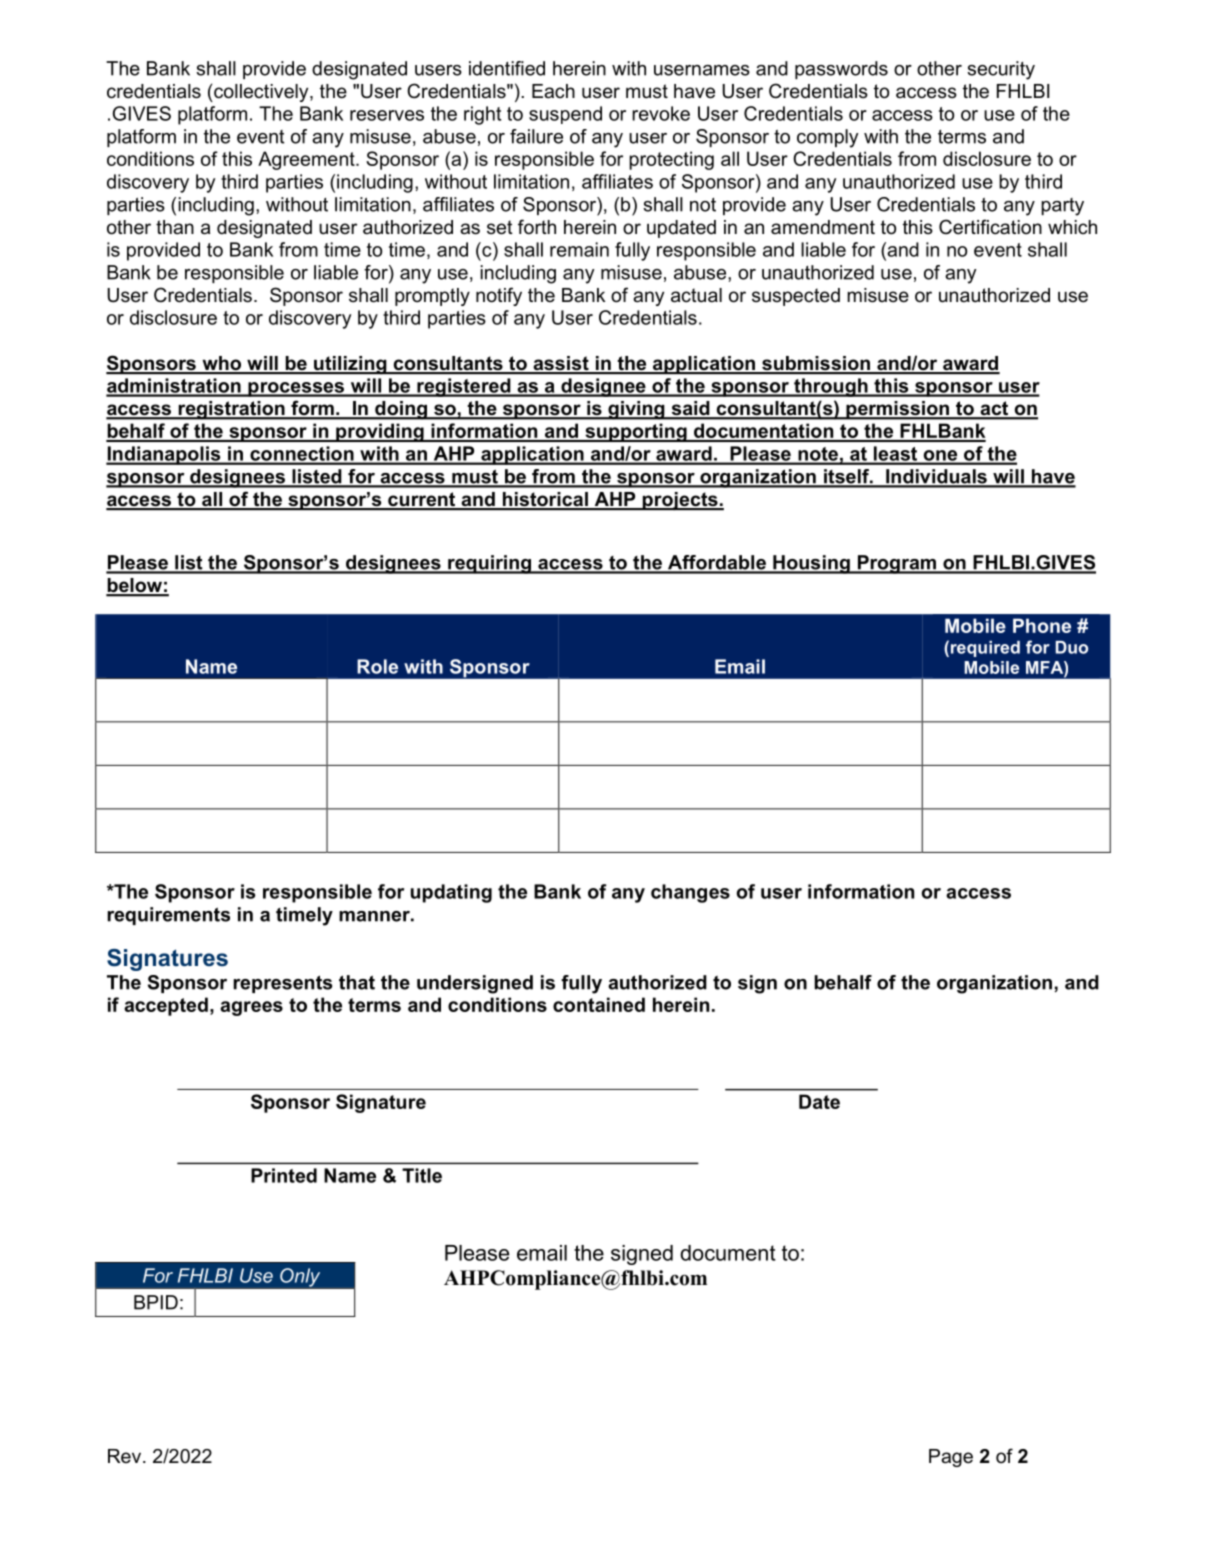 Image resolution: width=1206 pixels, height=1561 pixels. I want to click on current, so click(422, 500).
